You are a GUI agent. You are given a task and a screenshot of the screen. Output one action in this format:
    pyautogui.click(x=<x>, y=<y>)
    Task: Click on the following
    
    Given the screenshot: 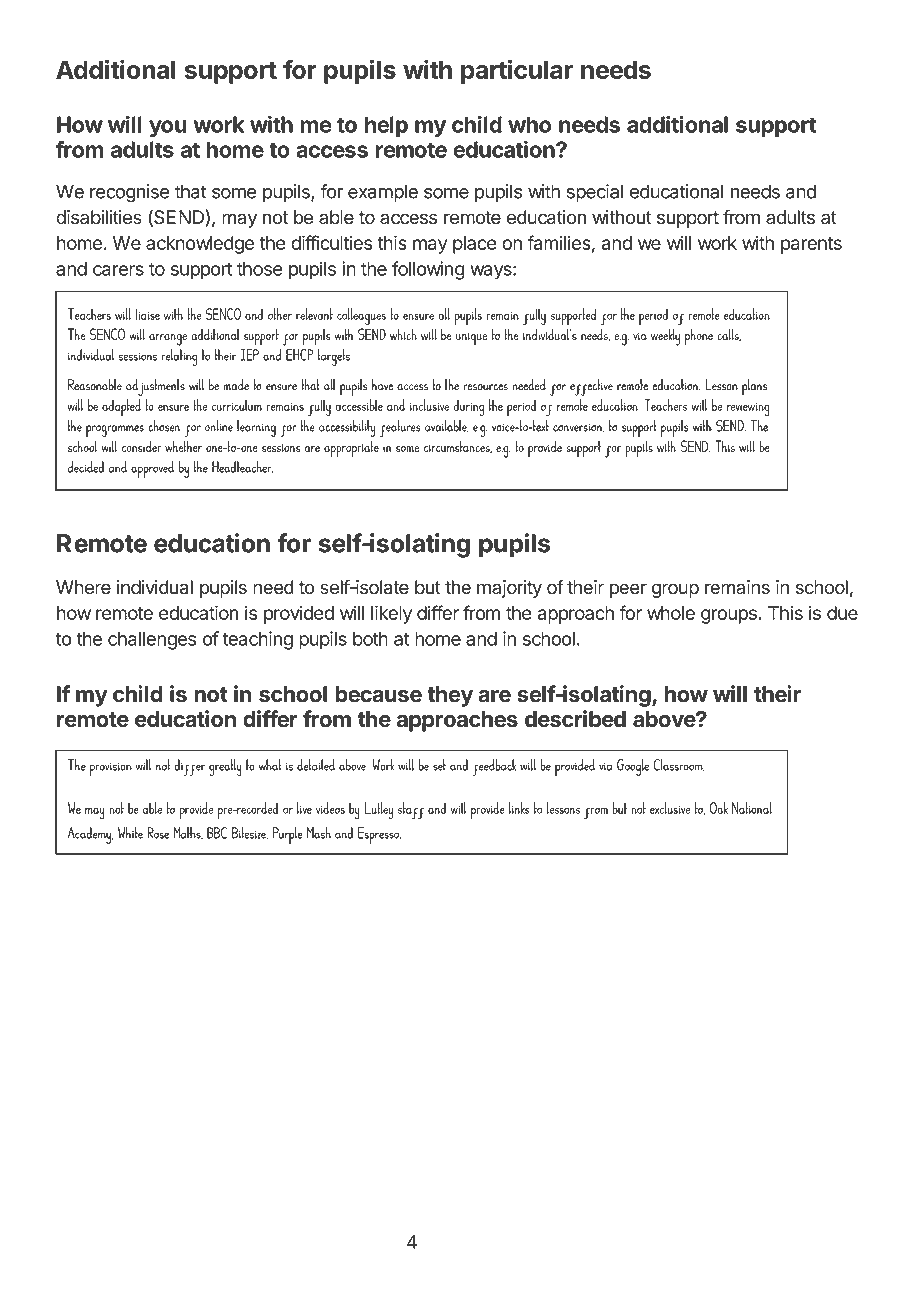 What is the action you would take?
    pyautogui.click(x=428, y=270)
